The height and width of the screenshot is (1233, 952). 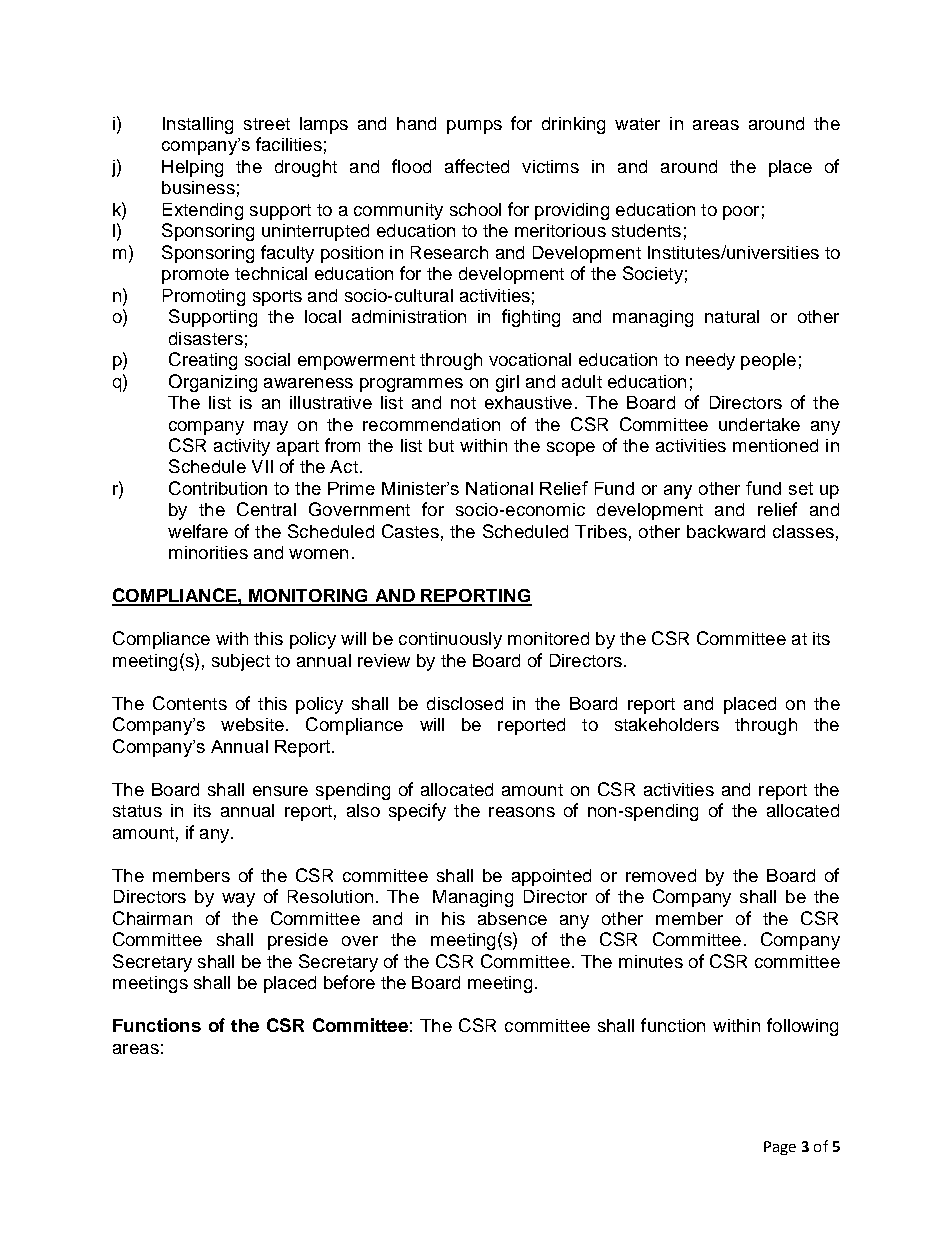 What do you see at coordinates (522, 812) in the screenshot?
I see `reasons` at bounding box center [522, 812].
